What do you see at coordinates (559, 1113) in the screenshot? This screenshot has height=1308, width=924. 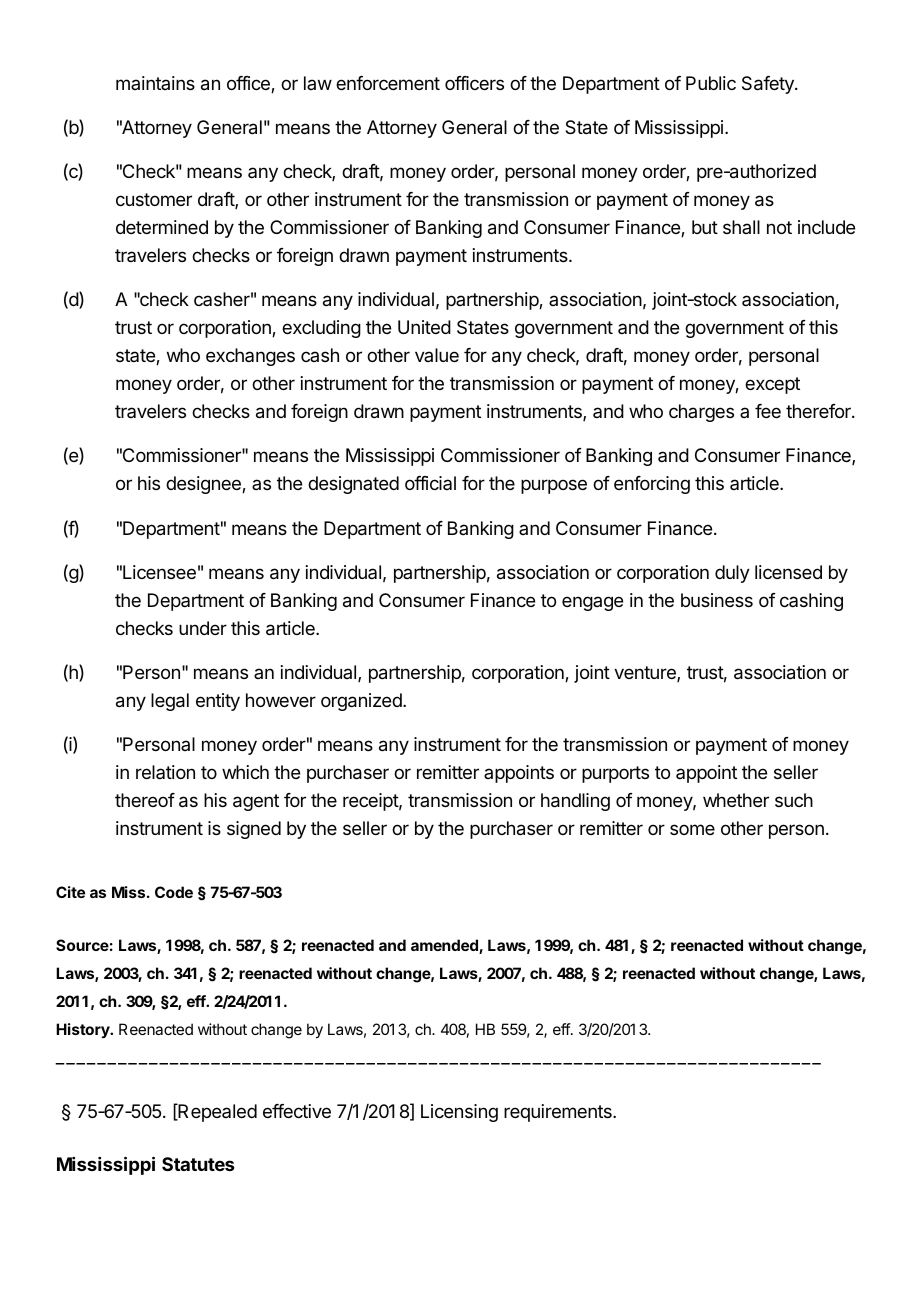 I see `requirements` at bounding box center [559, 1113].
